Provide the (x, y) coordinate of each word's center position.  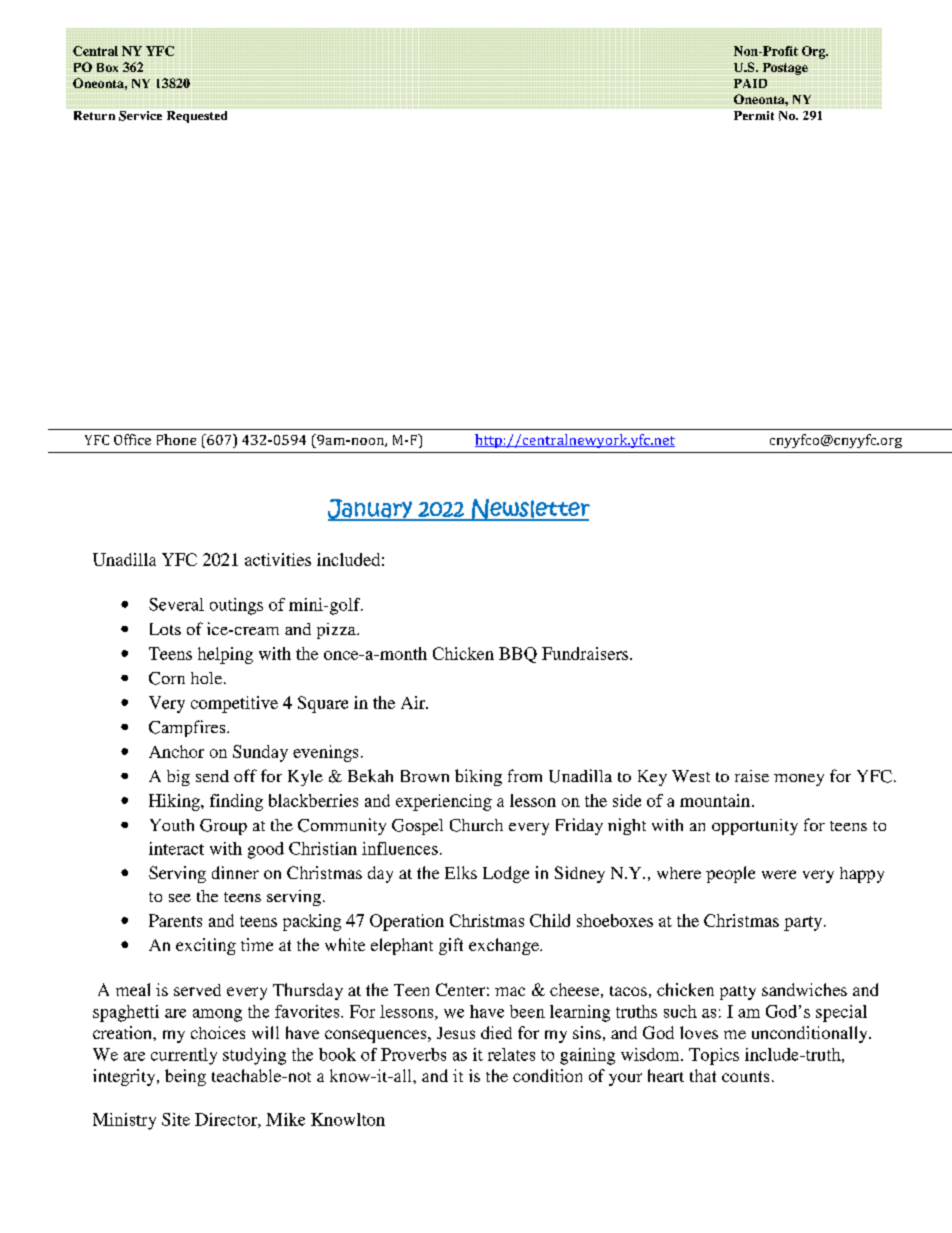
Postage (785, 69)
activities (278, 559)
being (185, 1077)
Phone (176, 439)
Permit (754, 115)
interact (176, 848)
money (799, 780)
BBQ (518, 655)
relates (511, 1054)
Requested (197, 117)
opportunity (755, 827)
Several (176, 604)
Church (476, 825)
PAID (750, 83)
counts (745, 1076)
